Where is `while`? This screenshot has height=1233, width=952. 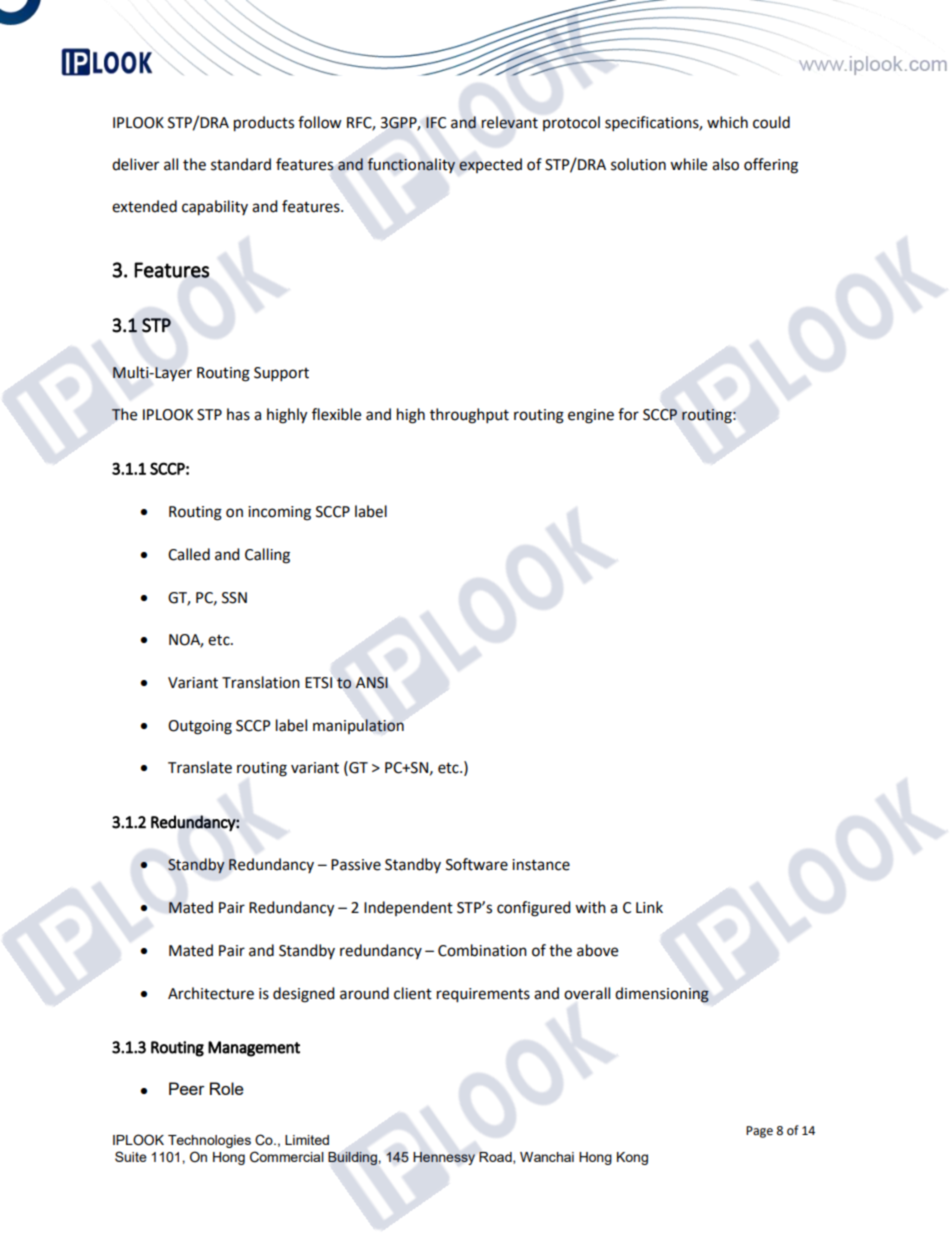 while is located at coordinates (688, 164).
